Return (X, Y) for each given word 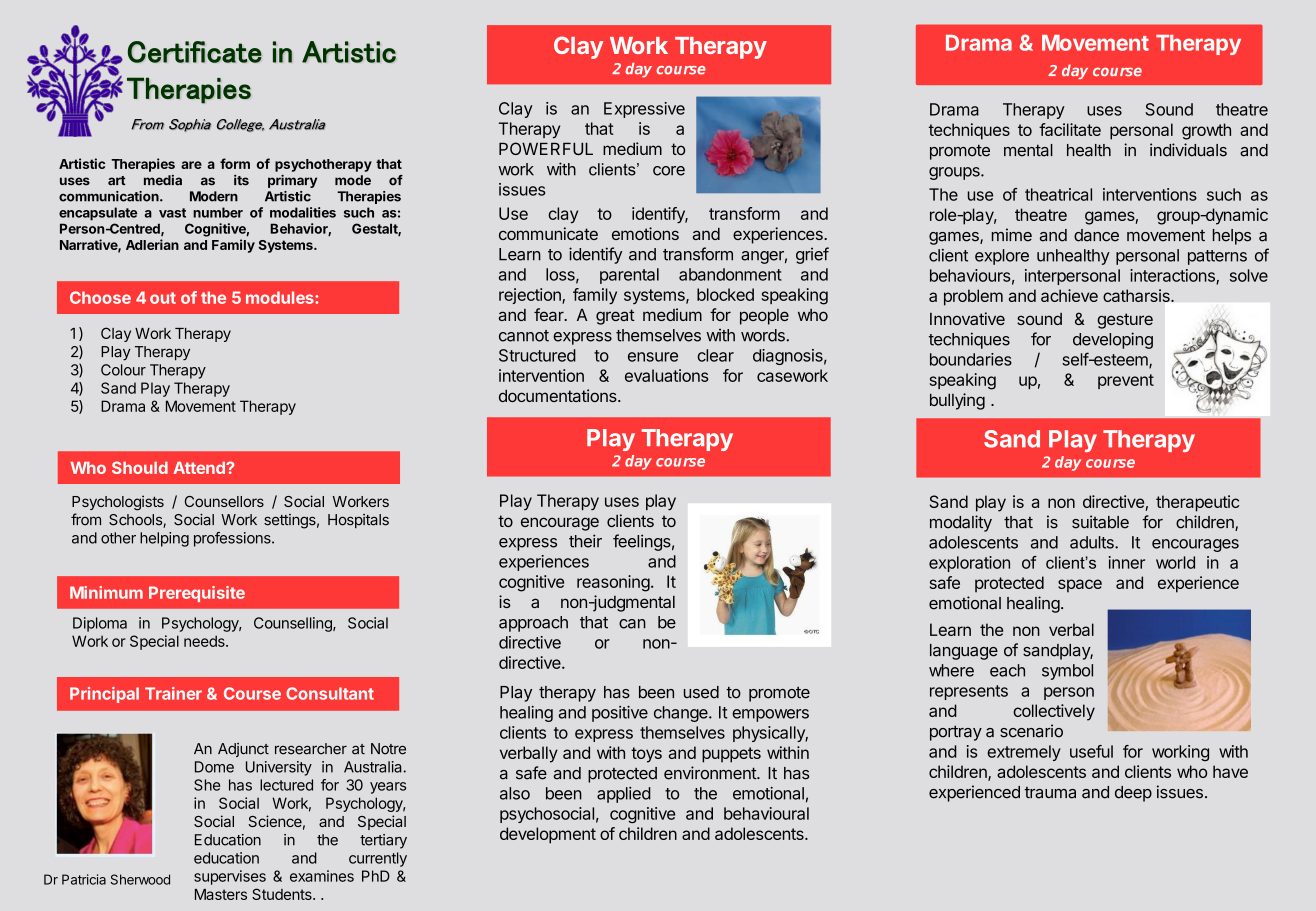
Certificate (195, 52)
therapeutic (1197, 503)
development (548, 835)
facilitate (1070, 129)
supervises (230, 877)
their (585, 541)
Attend (200, 468)
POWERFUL (546, 148)
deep (1133, 794)
